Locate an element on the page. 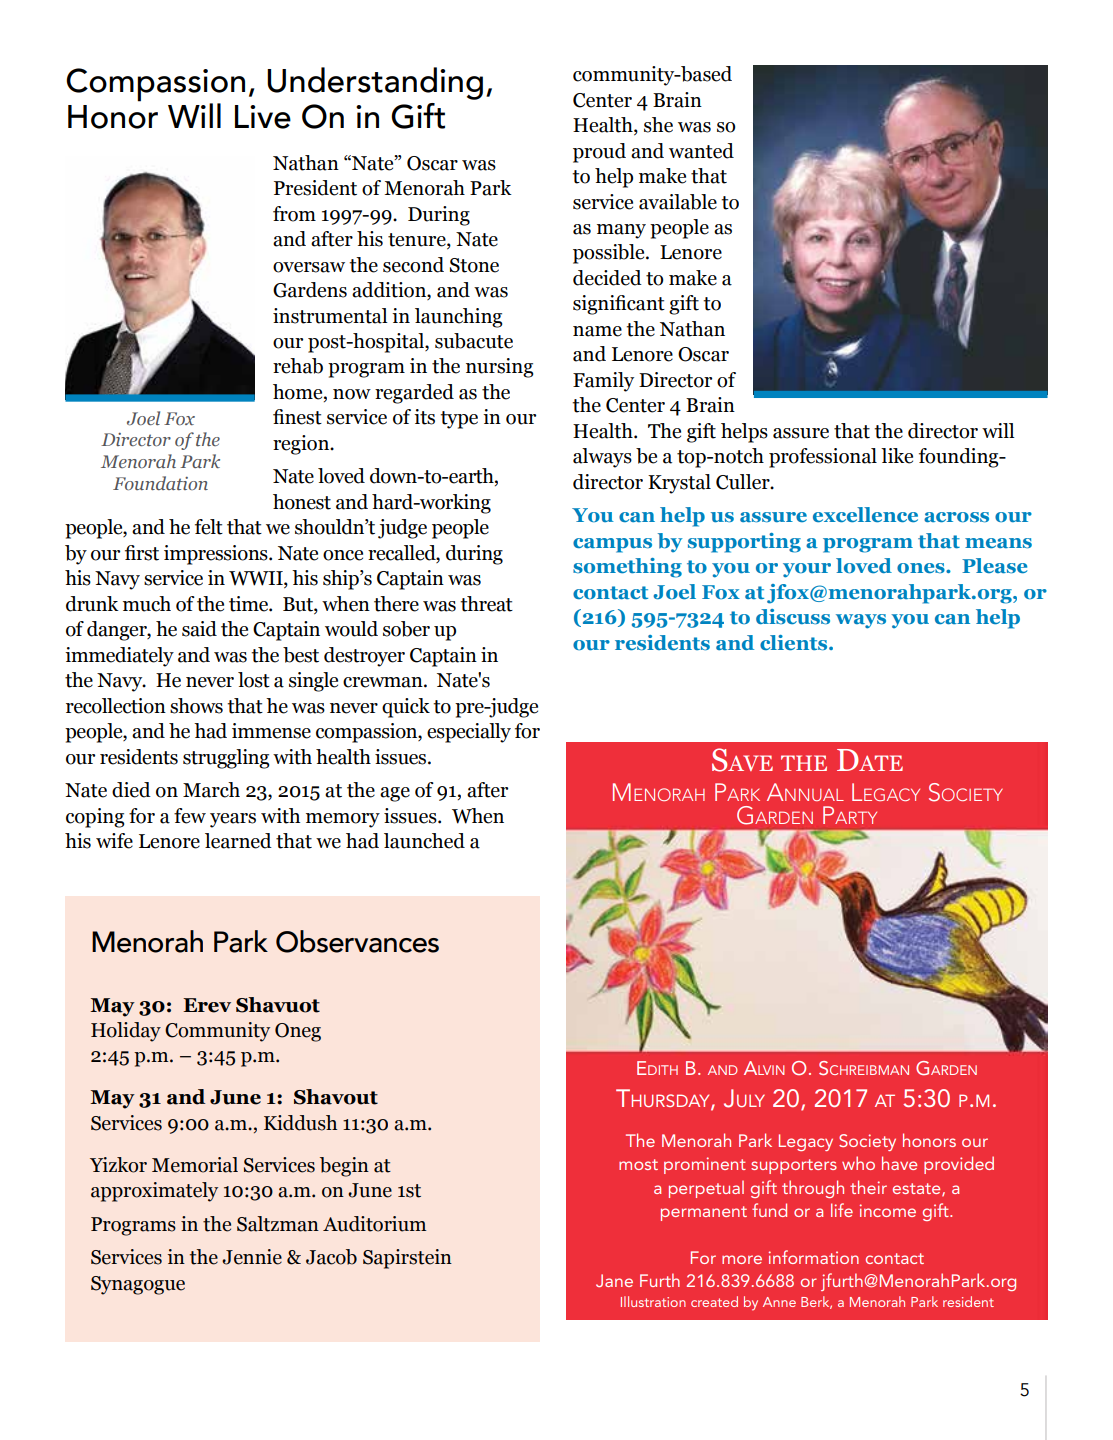  campus is located at coordinates (612, 545).
